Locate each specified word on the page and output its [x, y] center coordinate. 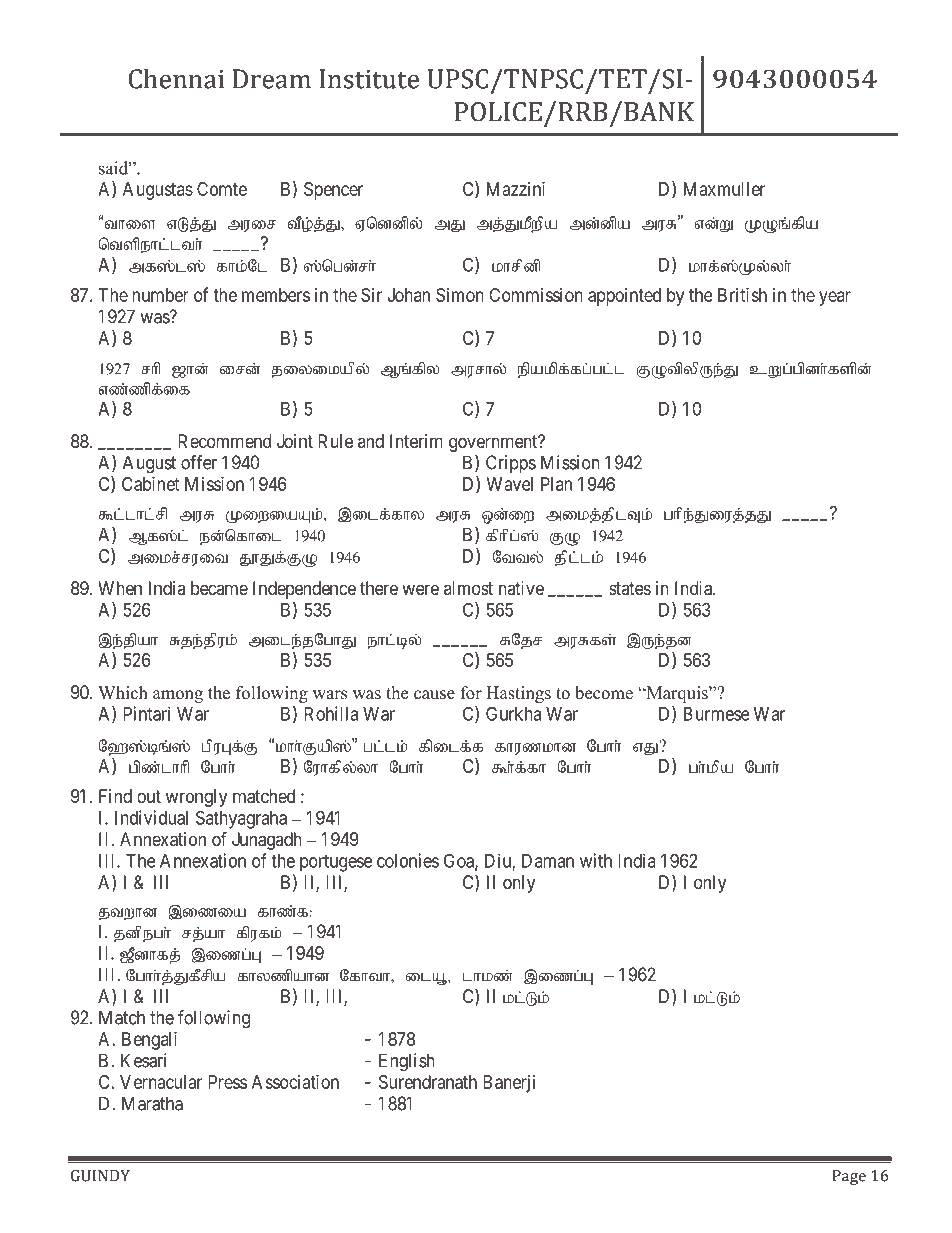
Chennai [176, 78]
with [596, 860]
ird [240, 369]
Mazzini [516, 189]
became [219, 588]
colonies [408, 860]
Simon [460, 295]
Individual [151, 817]
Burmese [716, 714]
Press [227, 1082]
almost [468, 588]
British [742, 295]
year [835, 298]
